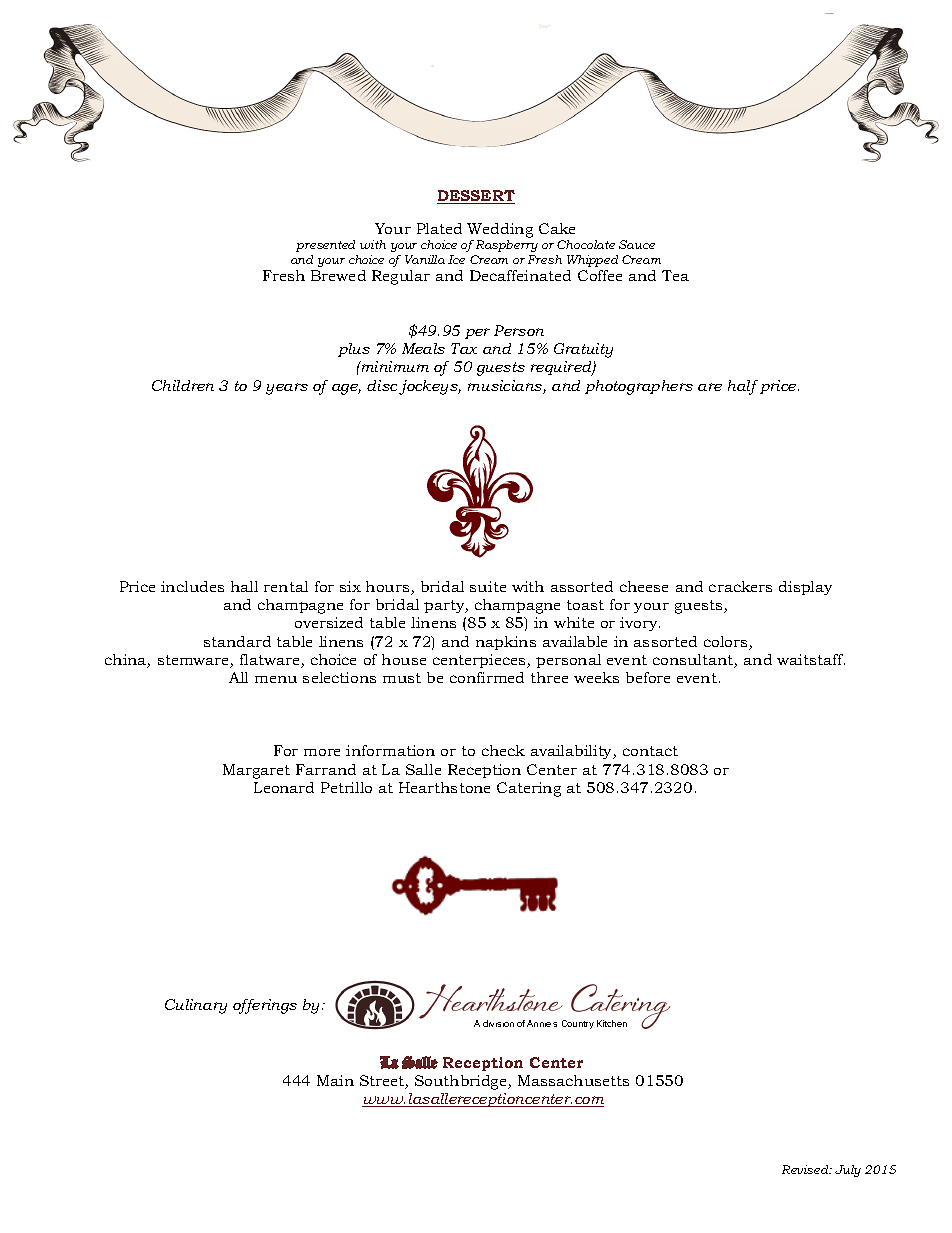  Describe the element at coordinates (507, 246) in the screenshot. I see `Raspberry` at that location.
